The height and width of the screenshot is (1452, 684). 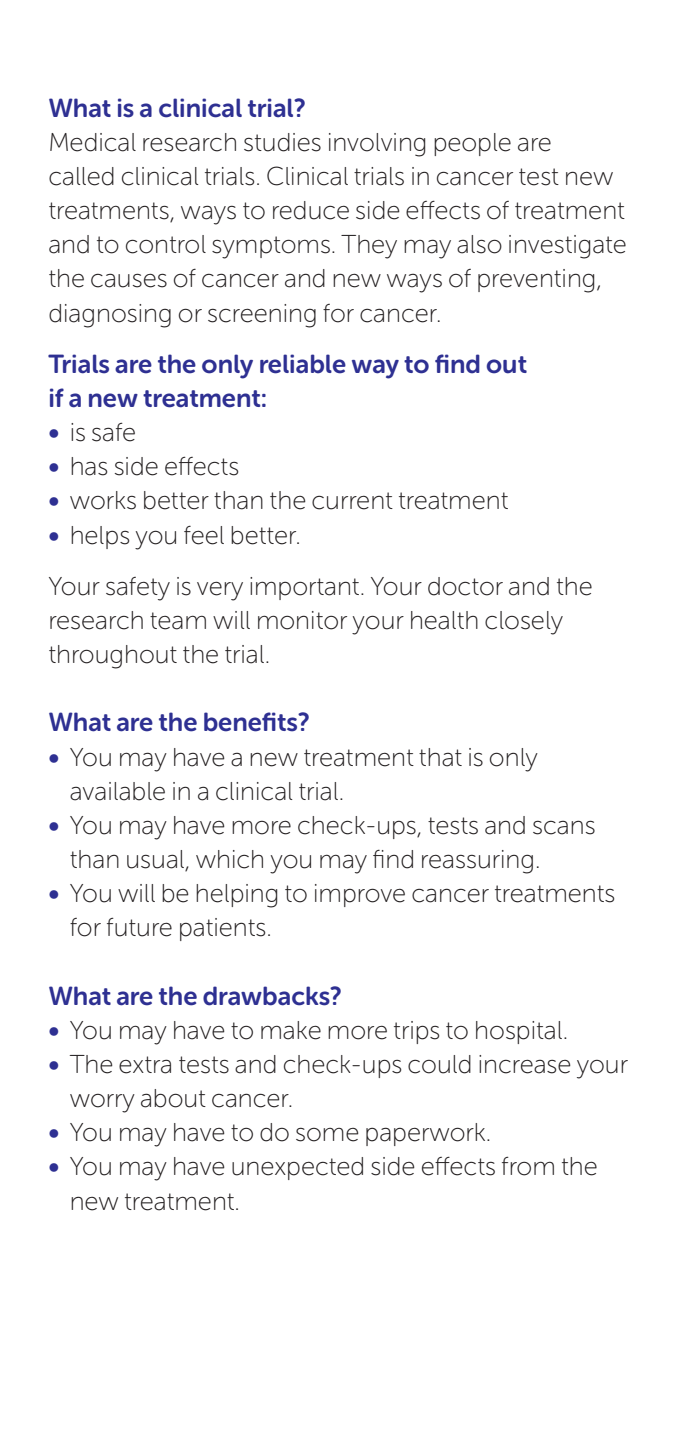 What do you see at coordinates (303, 364) in the screenshot?
I see `reliable` at bounding box center [303, 364].
